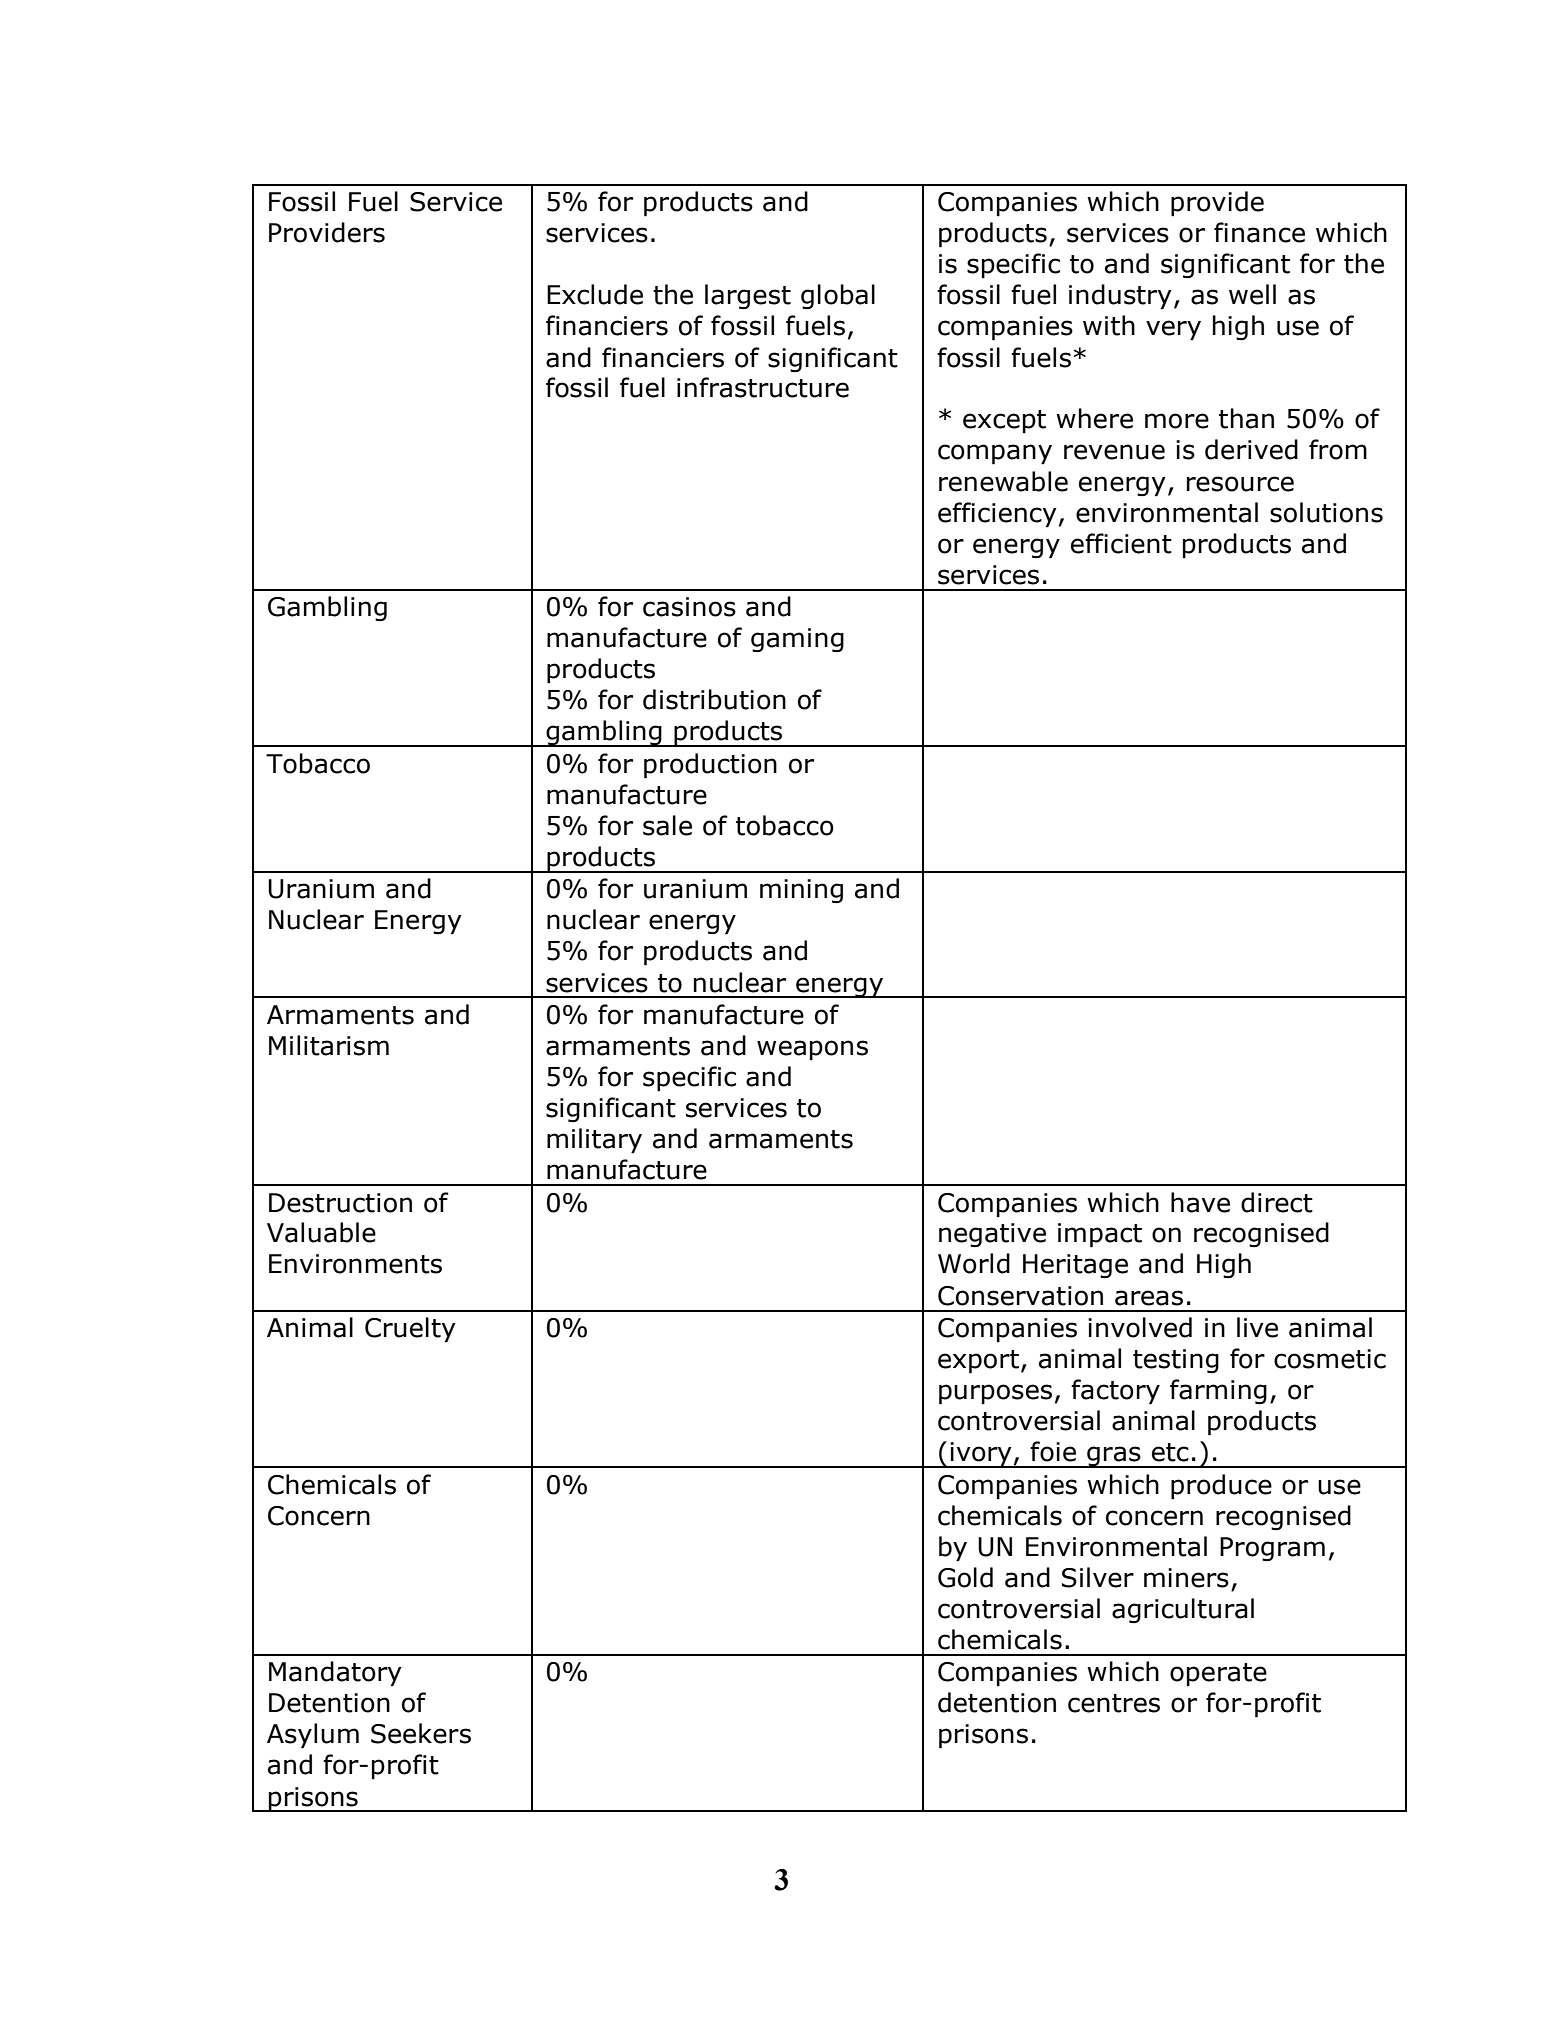 The image size is (1564, 2024). Describe the element at coordinates (978, 1362) in the document. I see `export` at that location.
